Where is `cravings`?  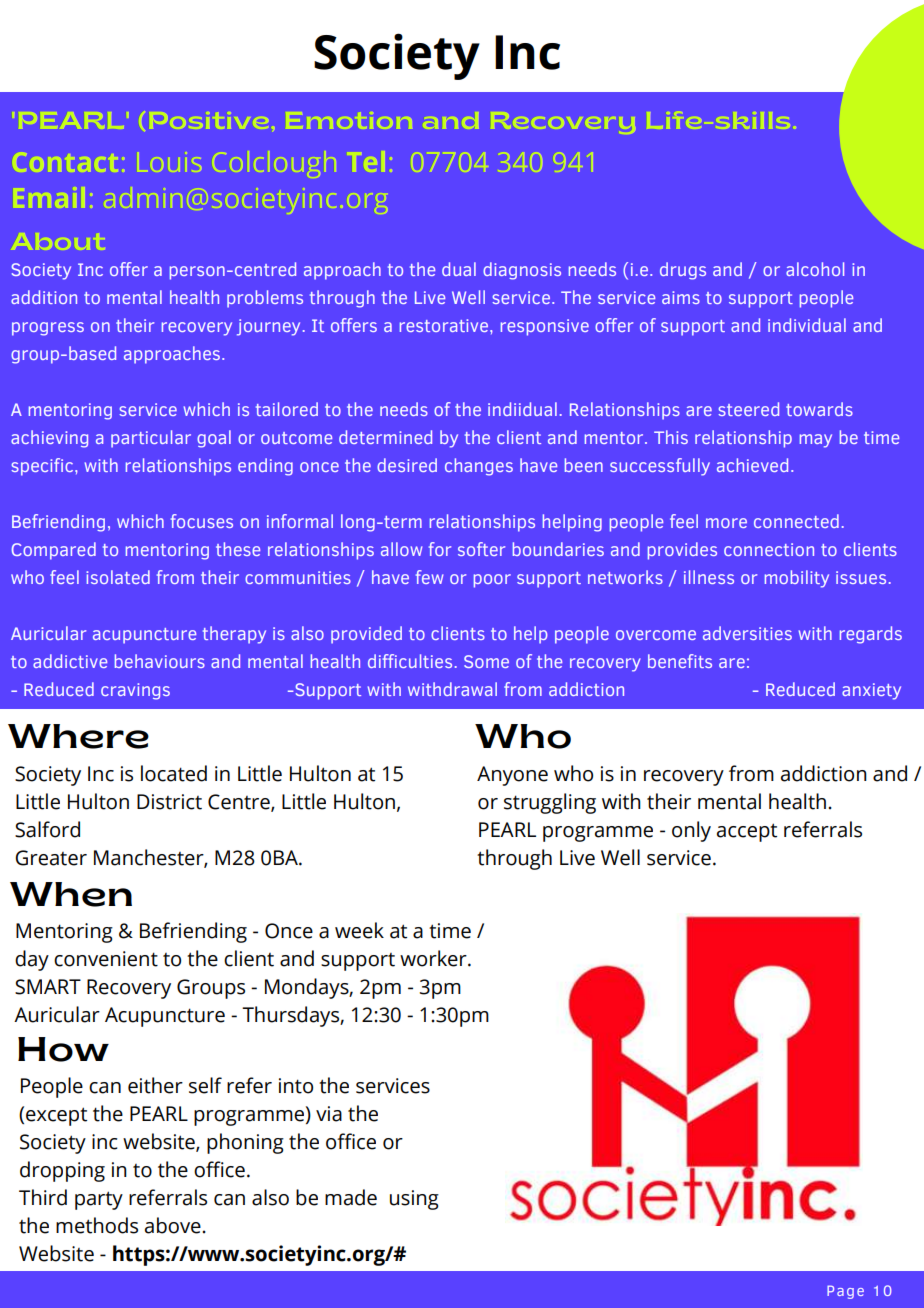 cravings is located at coordinates (135, 691).
